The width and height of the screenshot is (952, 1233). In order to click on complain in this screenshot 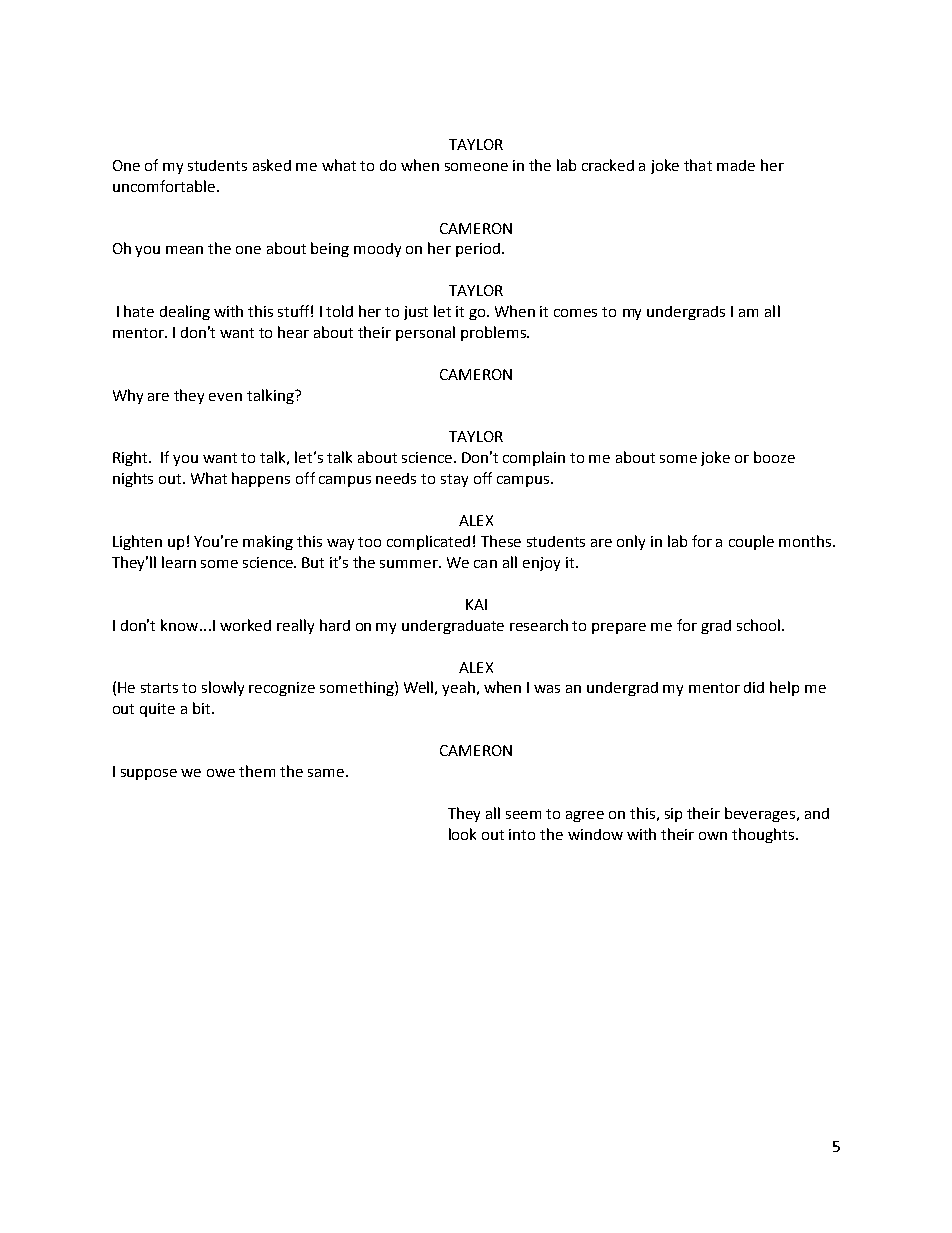, I will do `click(534, 458)`.
